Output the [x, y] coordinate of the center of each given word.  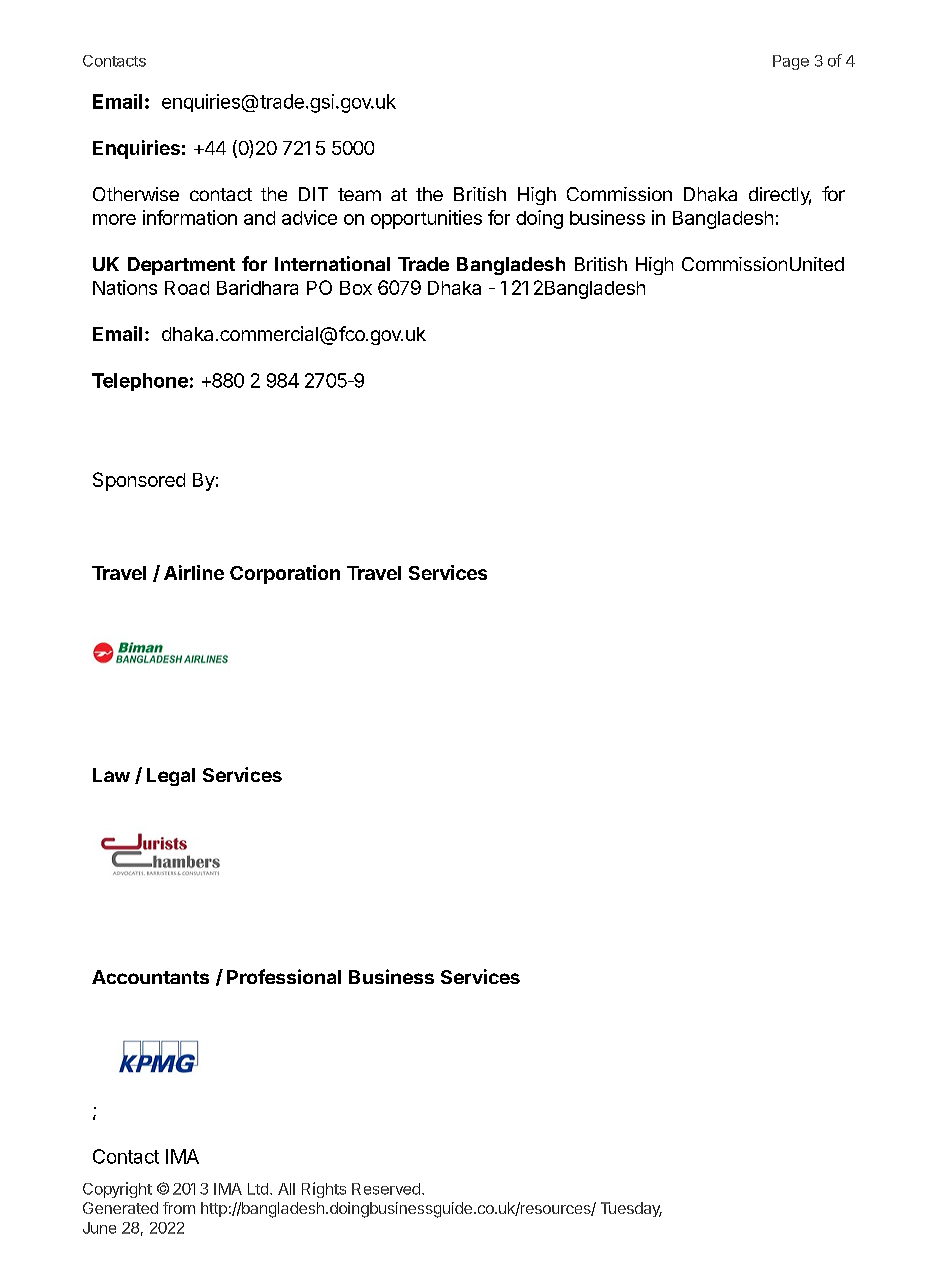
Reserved [386, 1189]
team [359, 194]
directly [780, 196]
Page [791, 62]
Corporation [285, 574]
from [179, 1208]
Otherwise [136, 194]
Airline [194, 572]
